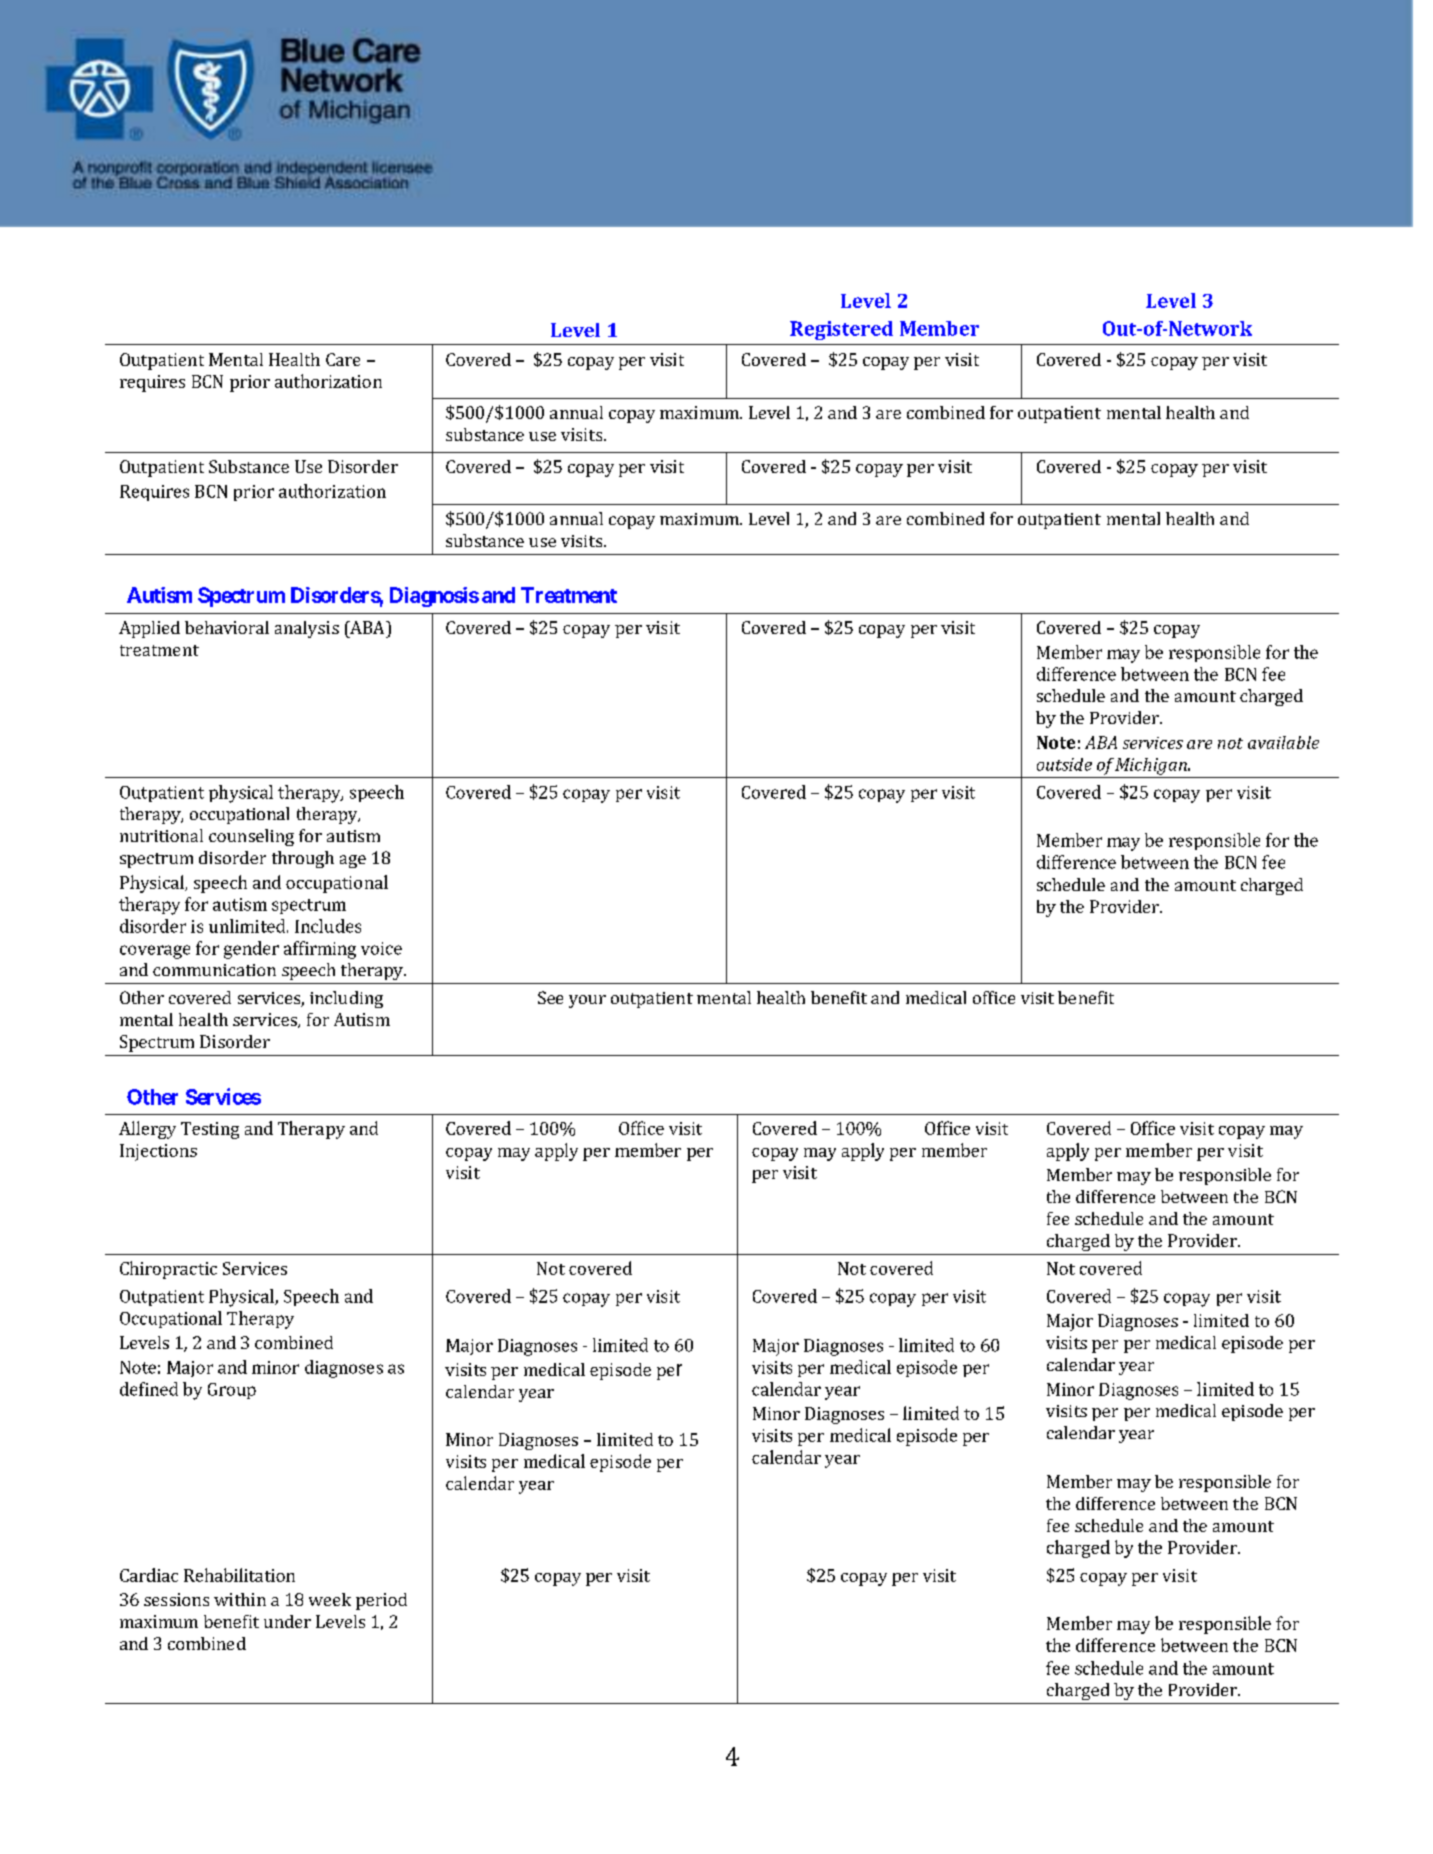 The height and width of the image is (1854, 1433). Describe the element at coordinates (841, 330) in the image. I see `Registered` at that location.
